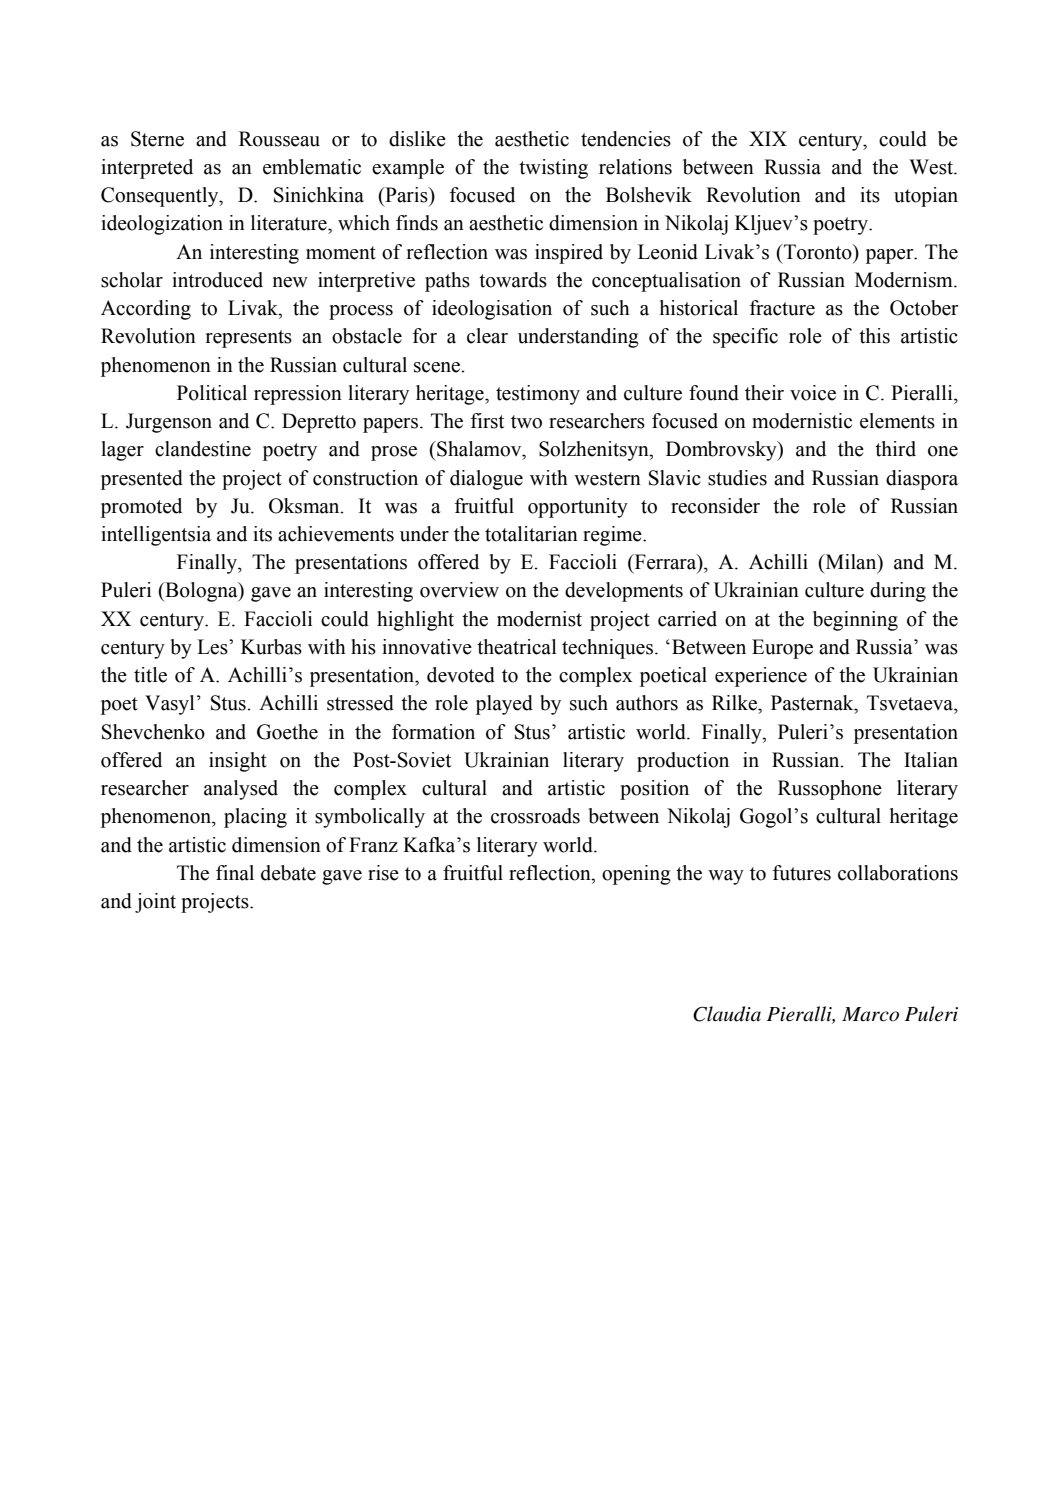 The image size is (1059, 1498). I want to click on interpreted, so click(147, 169).
